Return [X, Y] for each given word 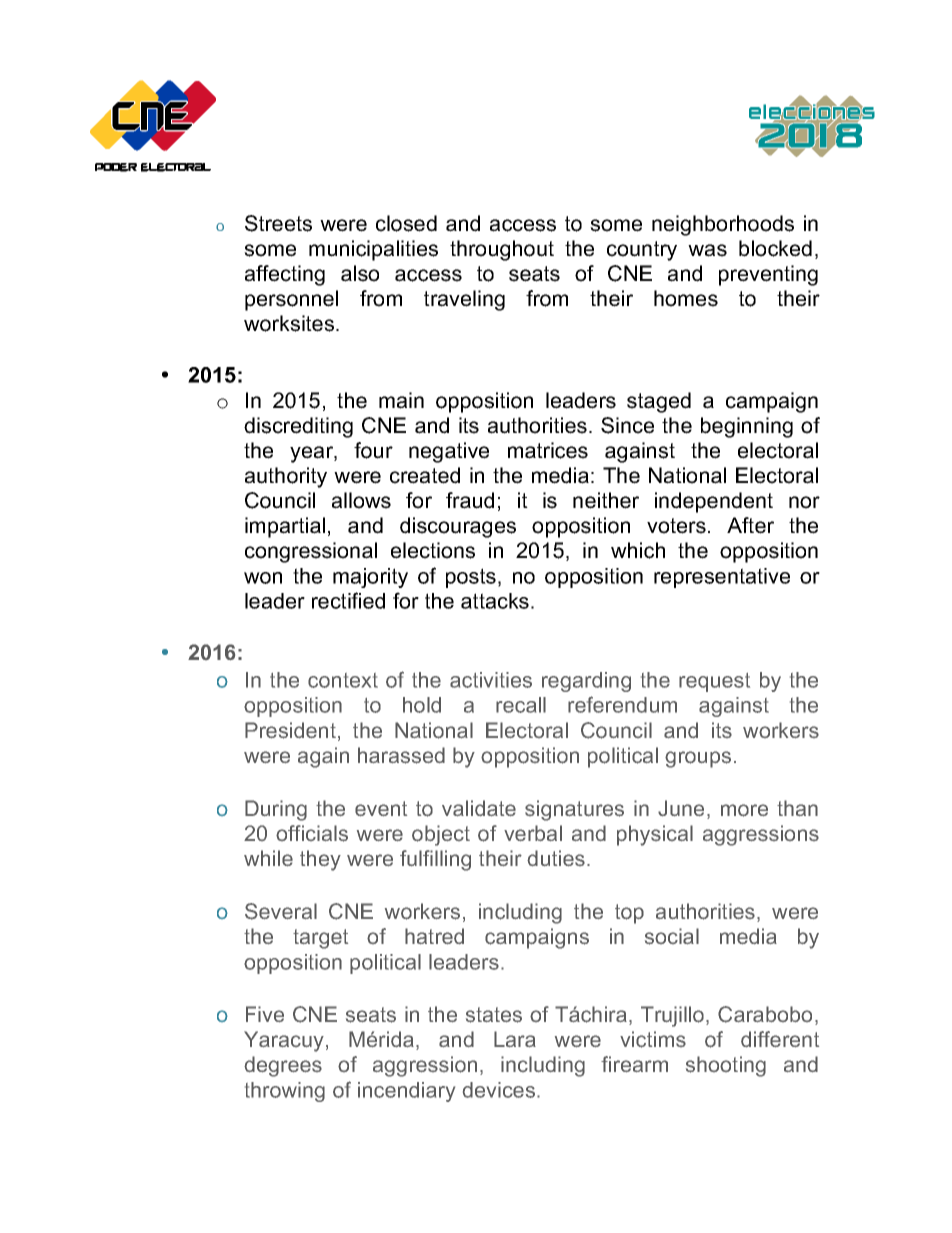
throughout [502, 250]
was [707, 250]
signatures [574, 810]
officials [312, 833]
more [744, 810]
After [750, 525]
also [360, 273]
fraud [470, 500]
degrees [283, 1066]
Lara [515, 1039]
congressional [311, 552]
